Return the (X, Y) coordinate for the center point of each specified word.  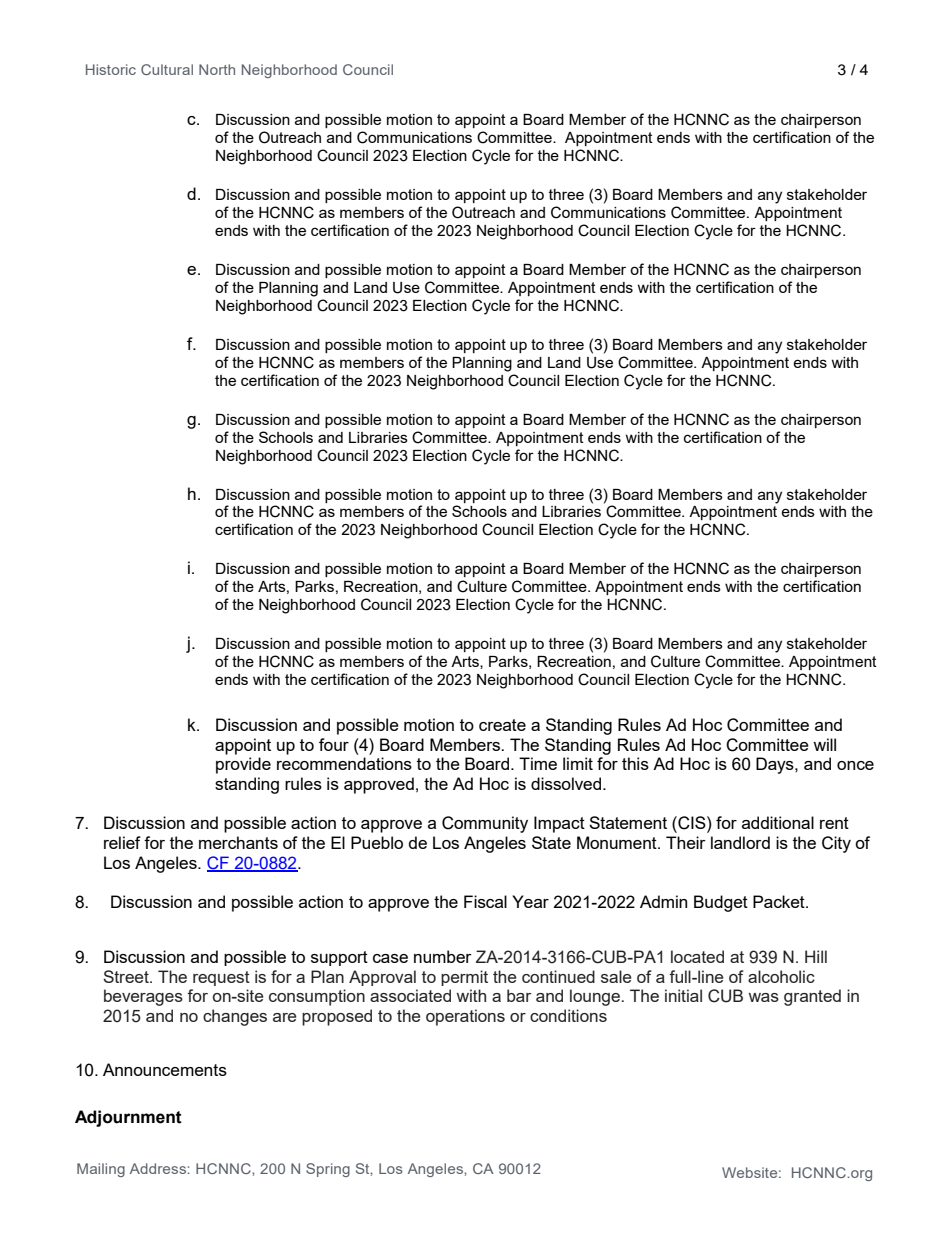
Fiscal (485, 901)
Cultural (167, 69)
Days (776, 765)
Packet (780, 901)
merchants (238, 842)
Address (159, 1168)
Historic (111, 69)
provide (243, 765)
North (217, 69)
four (334, 744)
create (502, 725)
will (824, 744)
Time (538, 763)
